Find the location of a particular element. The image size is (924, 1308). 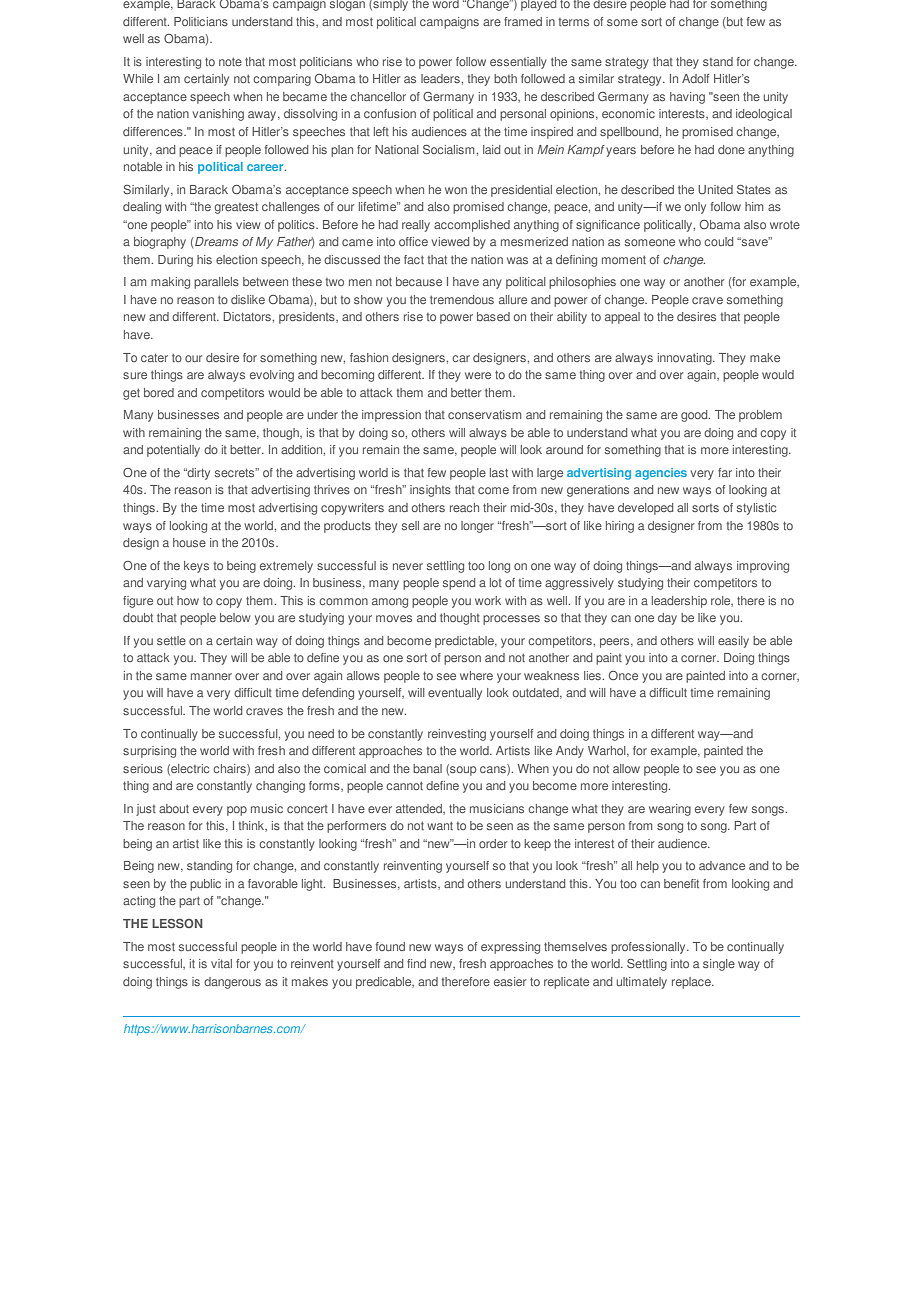

reinvesting is located at coordinates (457, 735).
